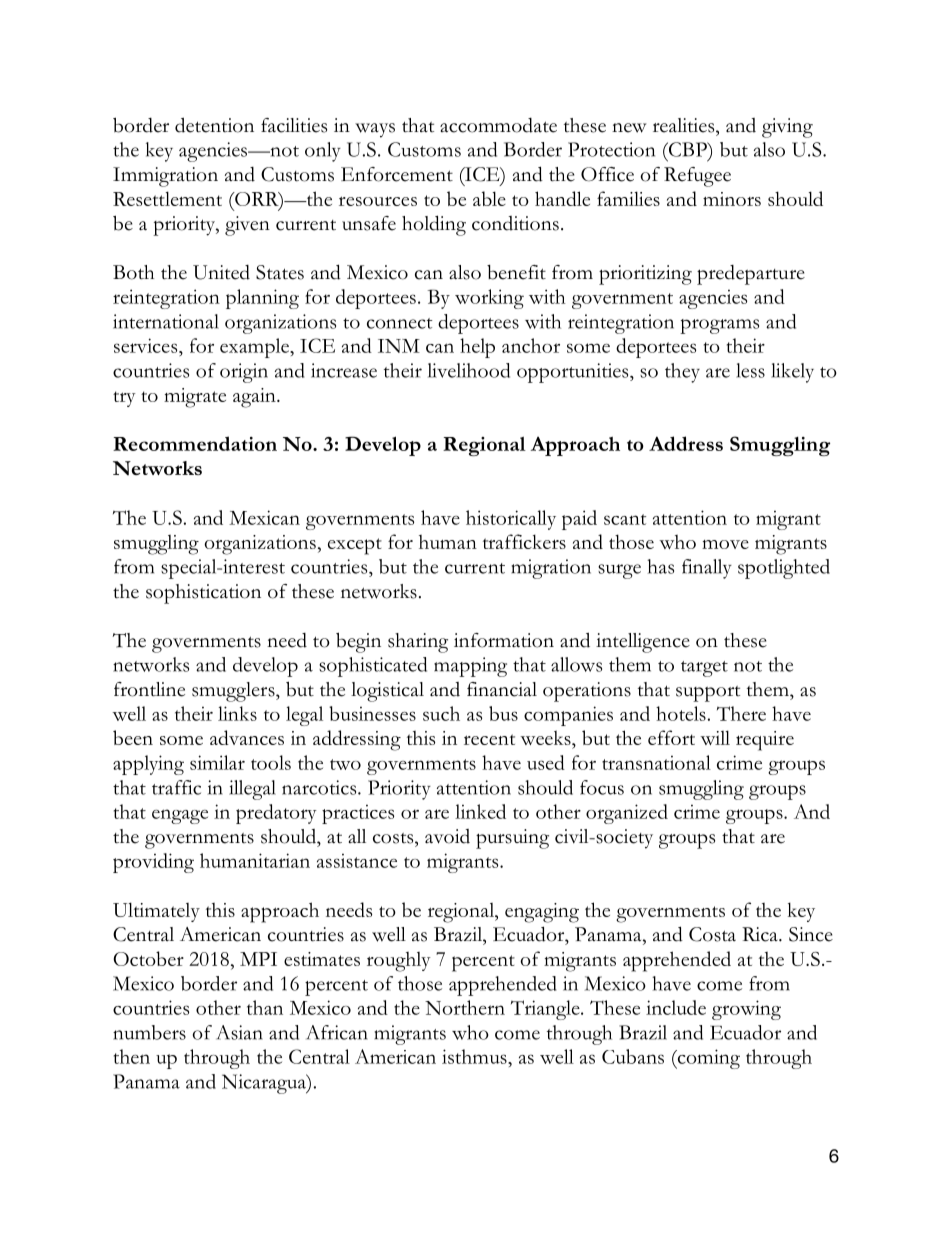 The height and width of the page is (1233, 952). Describe the element at coordinates (214, 125) in the page. I see `detention` at that location.
